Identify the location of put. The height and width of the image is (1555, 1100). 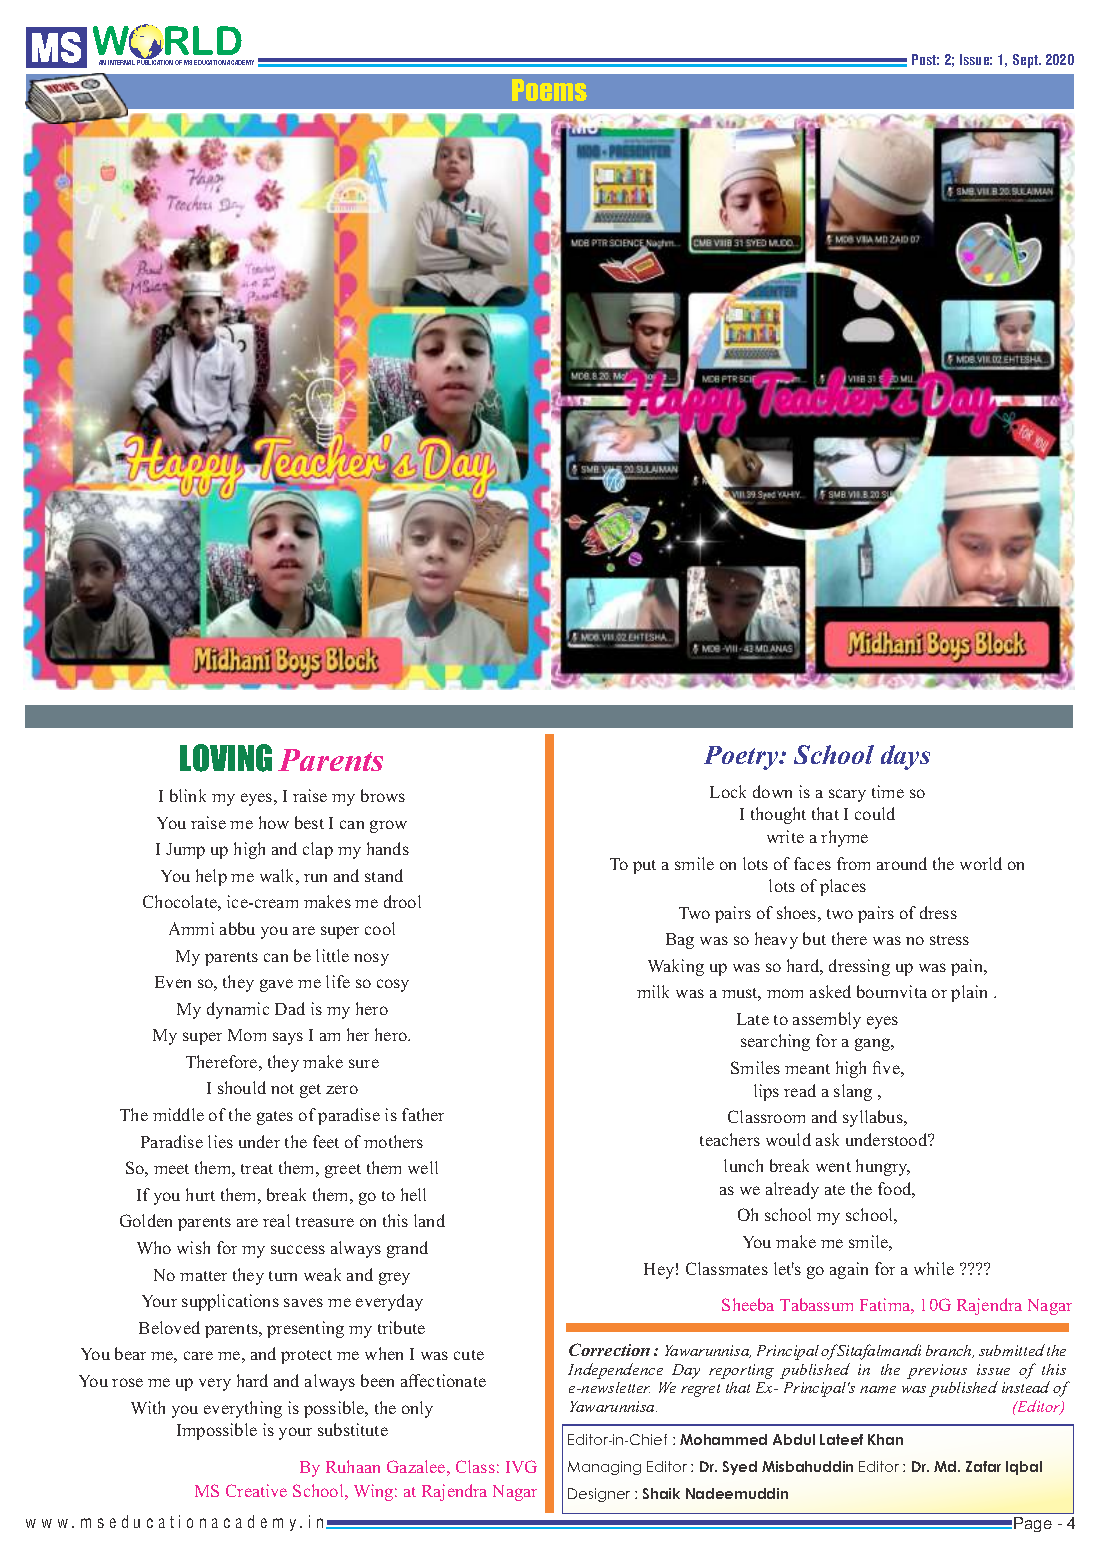
(644, 867).
